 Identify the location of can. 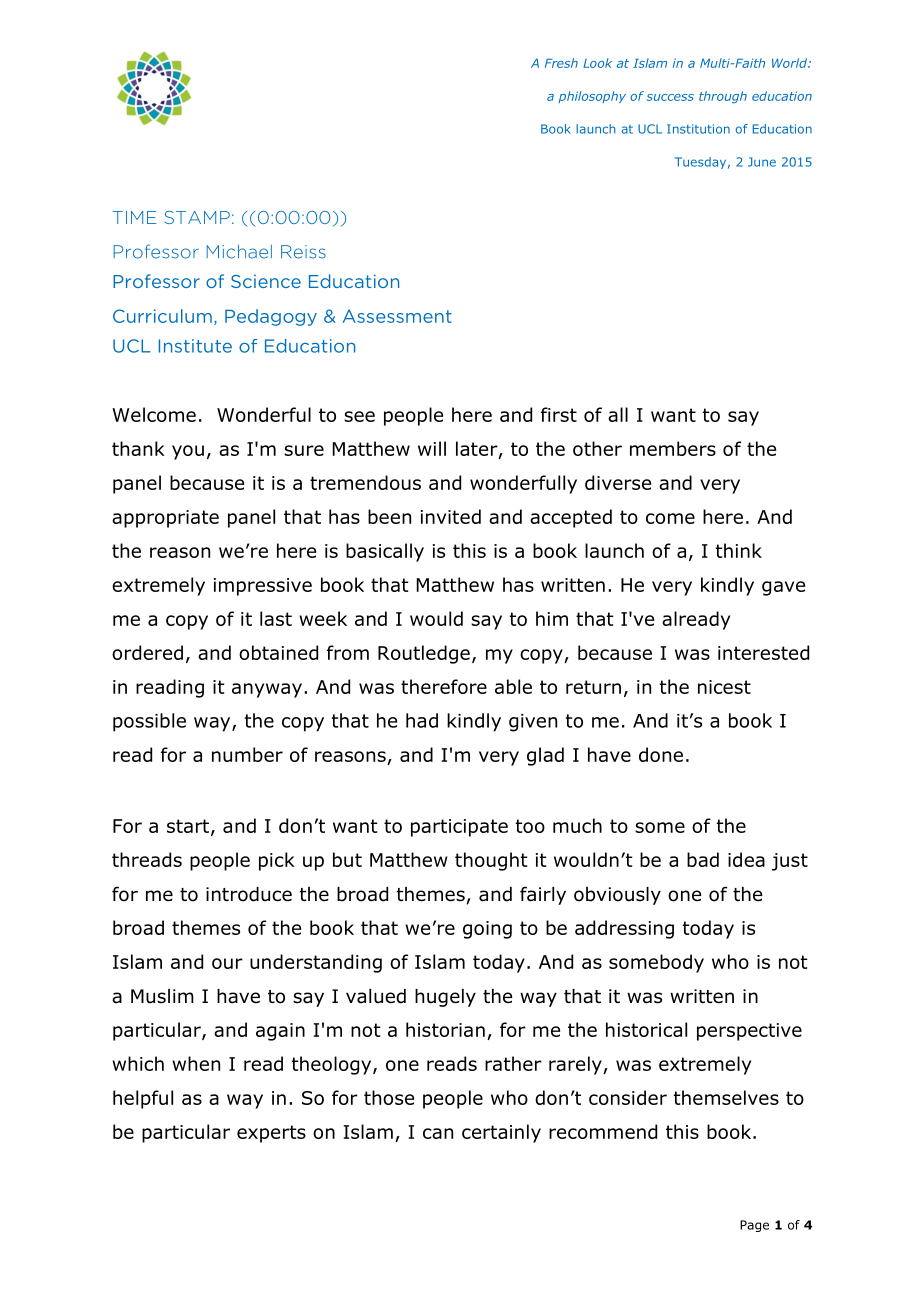
(438, 1133).
